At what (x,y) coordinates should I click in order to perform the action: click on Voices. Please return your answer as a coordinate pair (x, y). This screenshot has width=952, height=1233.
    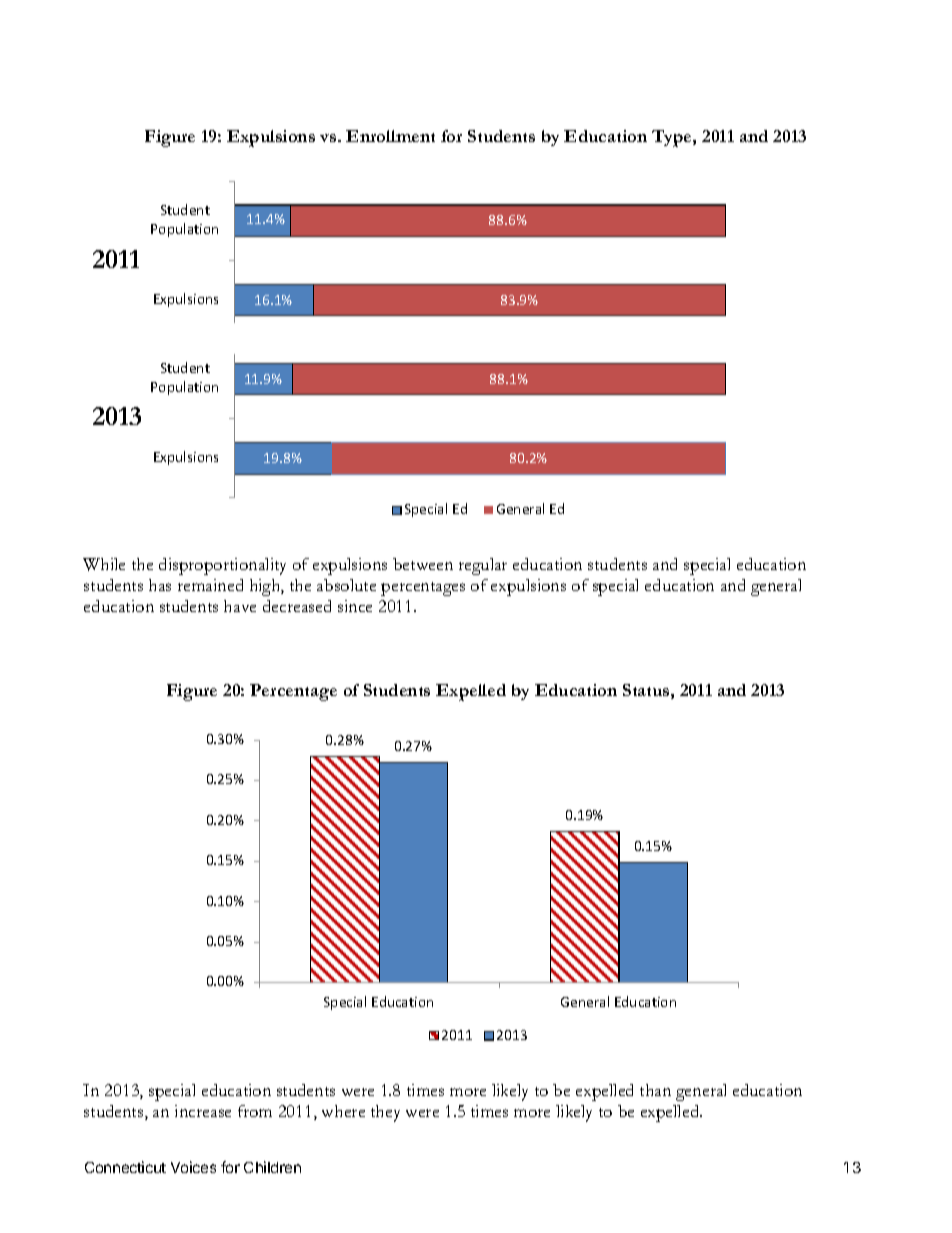
    Looking at the image, I should click on (193, 1167).
